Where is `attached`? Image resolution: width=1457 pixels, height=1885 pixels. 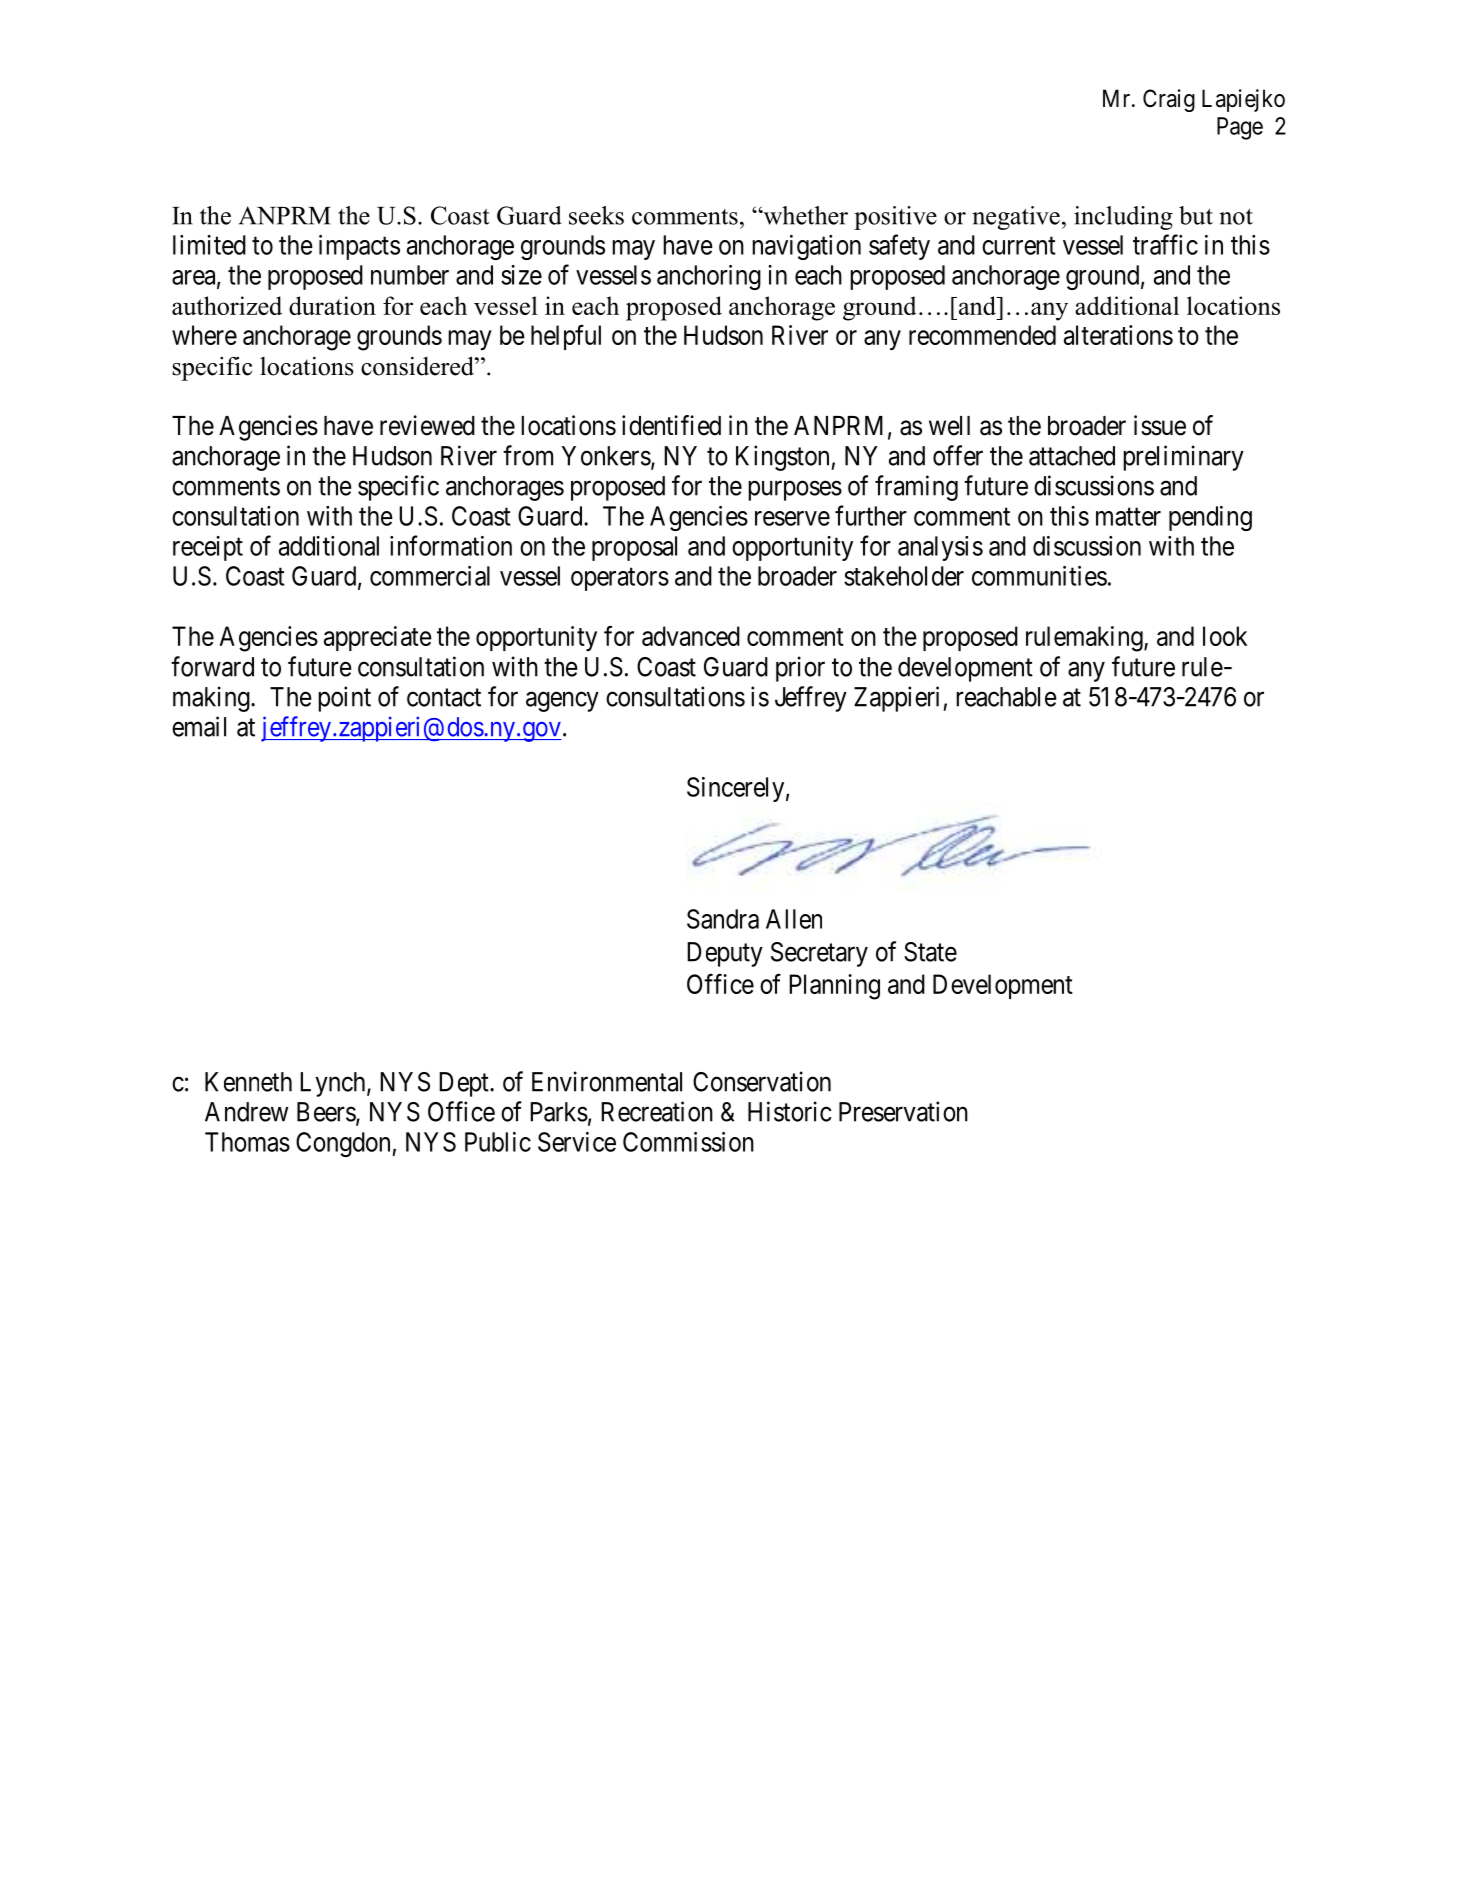 attached is located at coordinates (1072, 456).
